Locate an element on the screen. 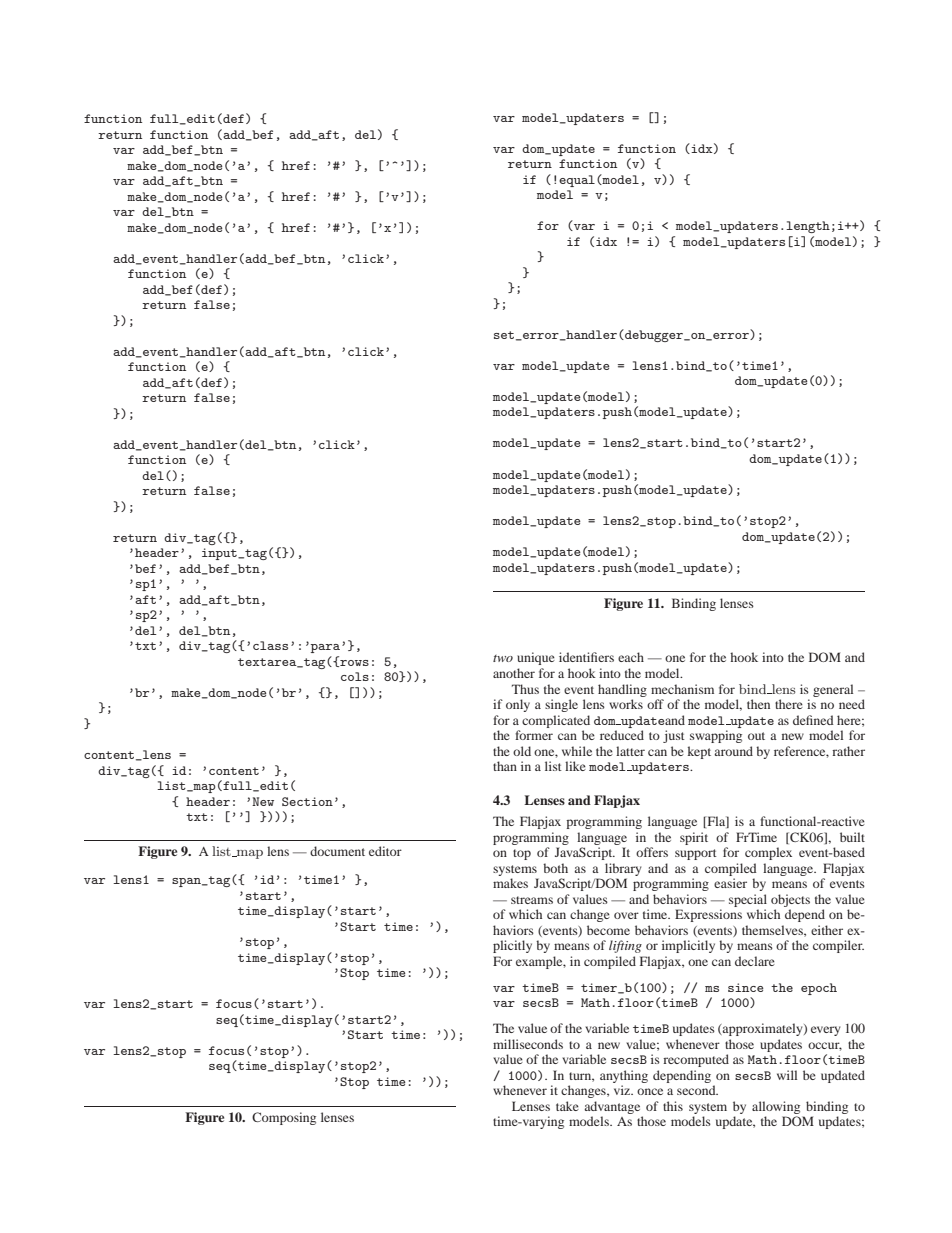 Image resolution: width=952 pixels, height=1233 pixels. cols is located at coordinates (355, 676).
